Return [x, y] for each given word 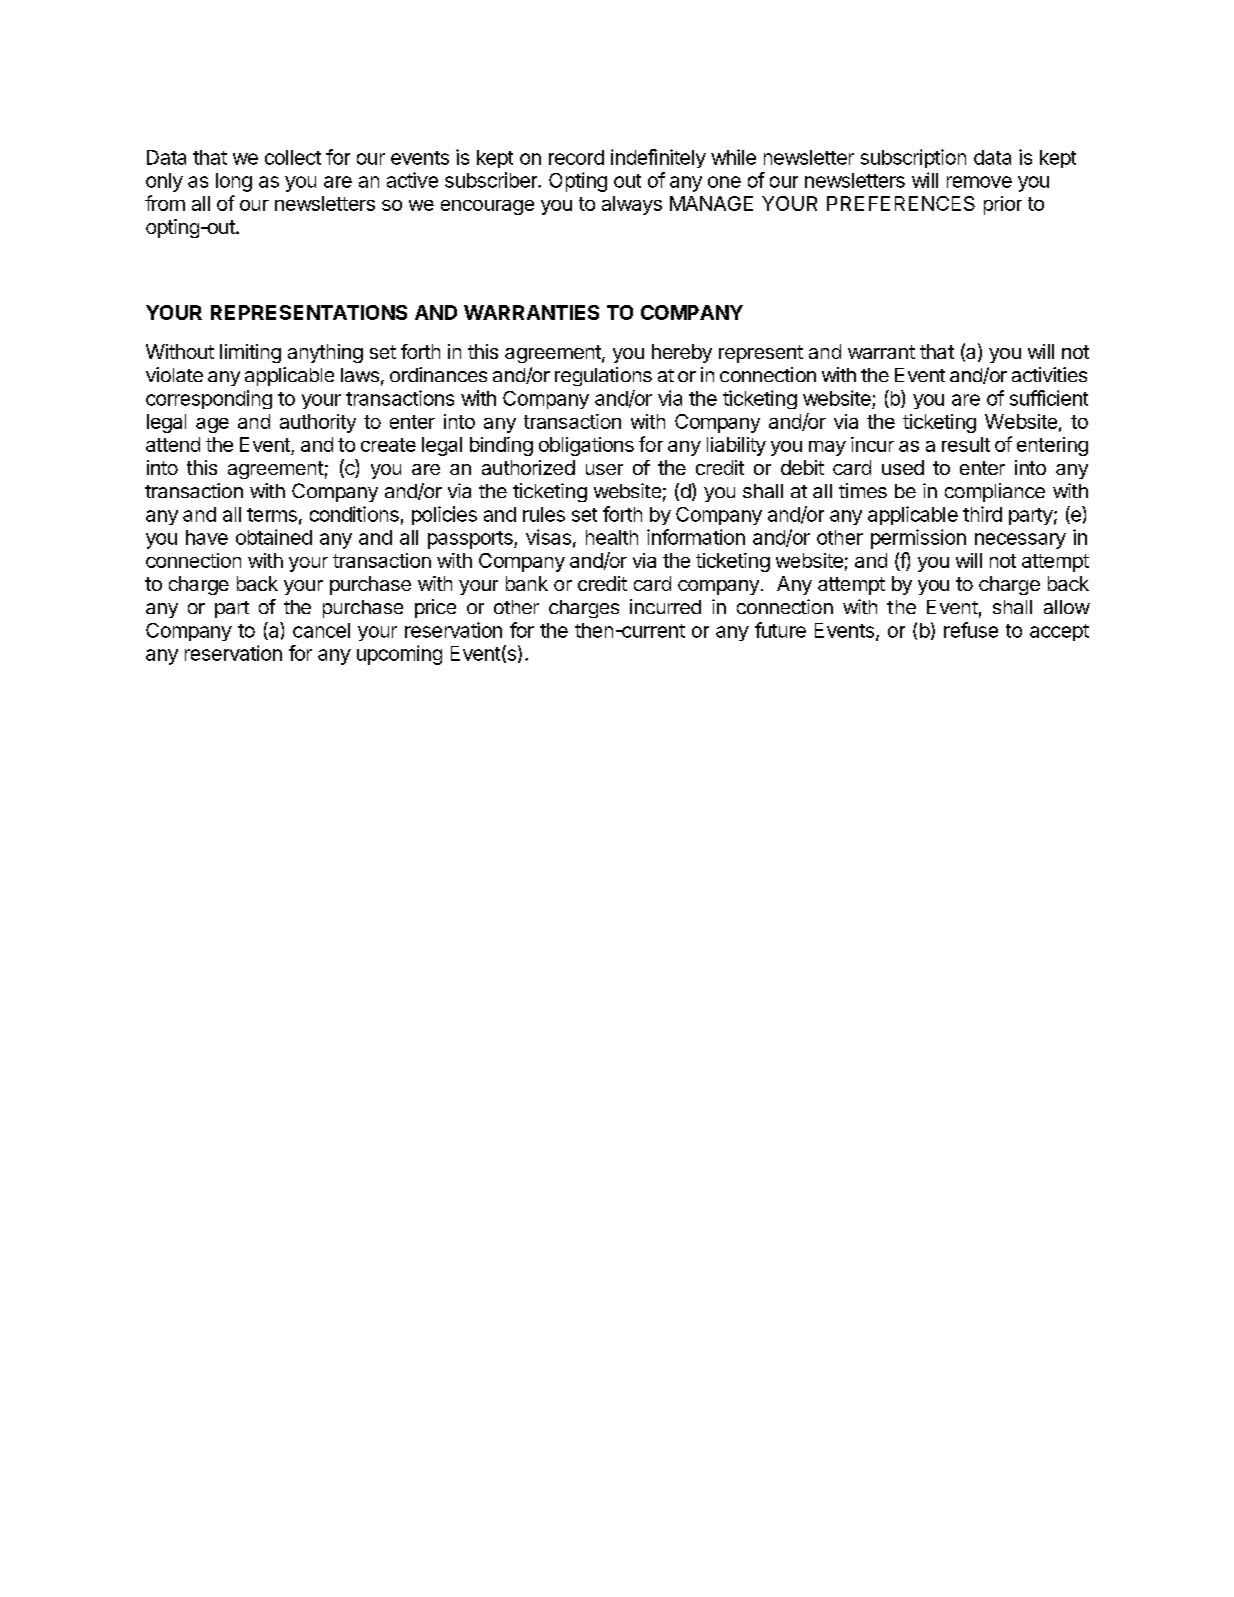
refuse [971, 630]
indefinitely [658, 158]
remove [979, 182]
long [234, 182]
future [780, 630]
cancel [321, 630]
